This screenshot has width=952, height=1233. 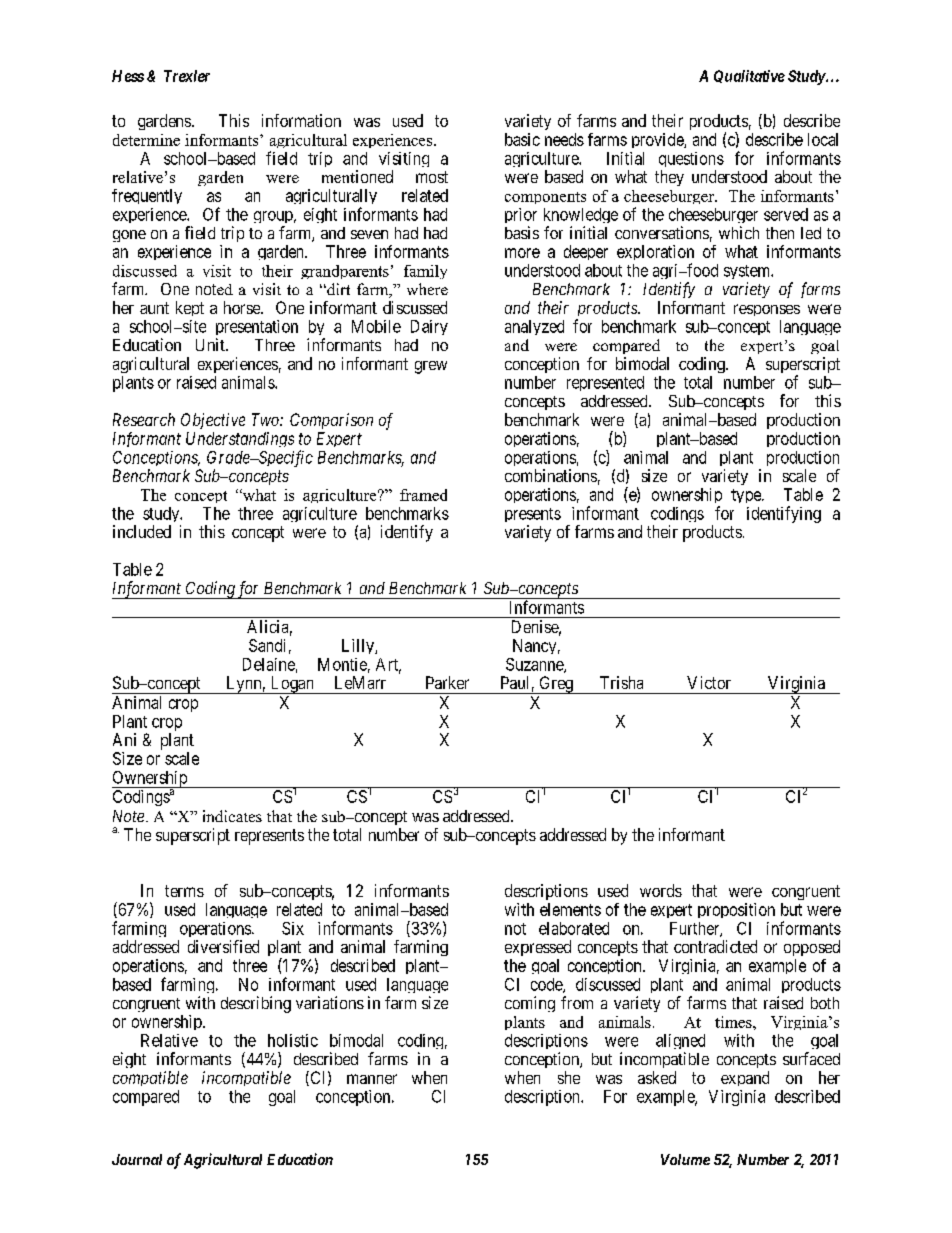 I want to click on determine, so click(x=146, y=140).
